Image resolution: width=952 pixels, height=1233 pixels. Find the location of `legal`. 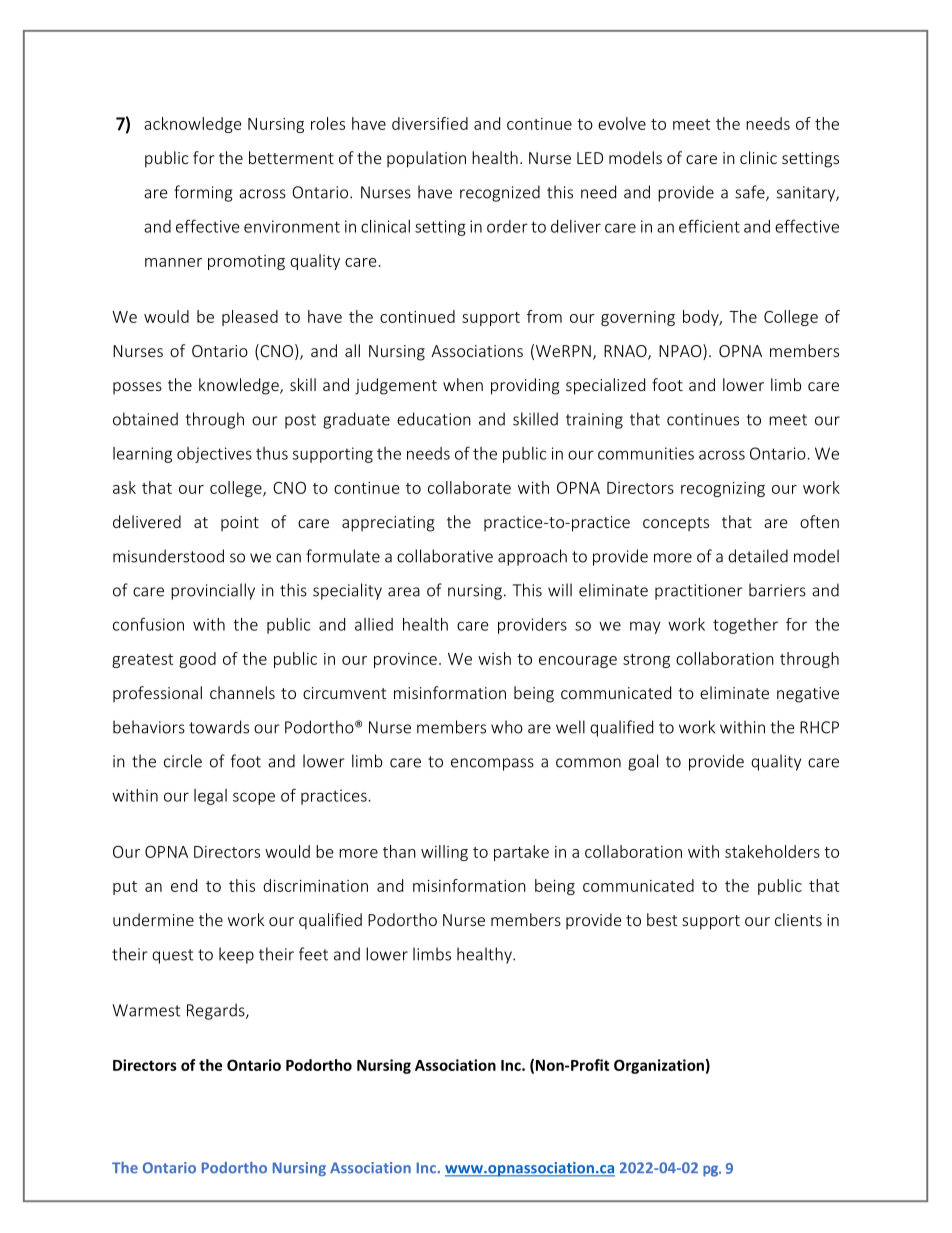

legal is located at coordinates (210, 797).
